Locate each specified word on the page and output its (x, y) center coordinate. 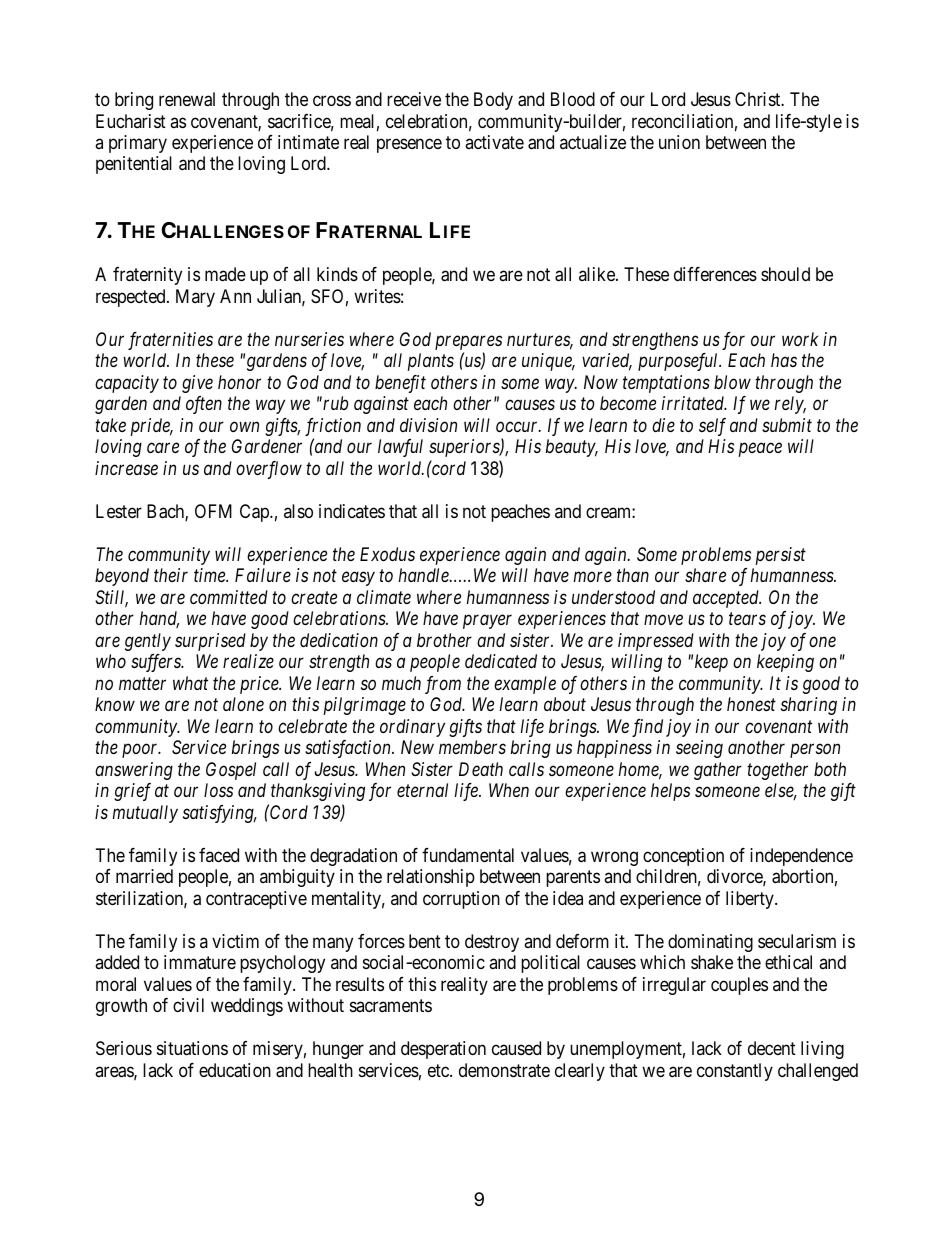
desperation (443, 1050)
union (679, 142)
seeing (699, 749)
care (163, 448)
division (428, 425)
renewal (187, 99)
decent (772, 1048)
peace (760, 450)
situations (192, 1048)
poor (141, 751)
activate (494, 142)
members (472, 747)
